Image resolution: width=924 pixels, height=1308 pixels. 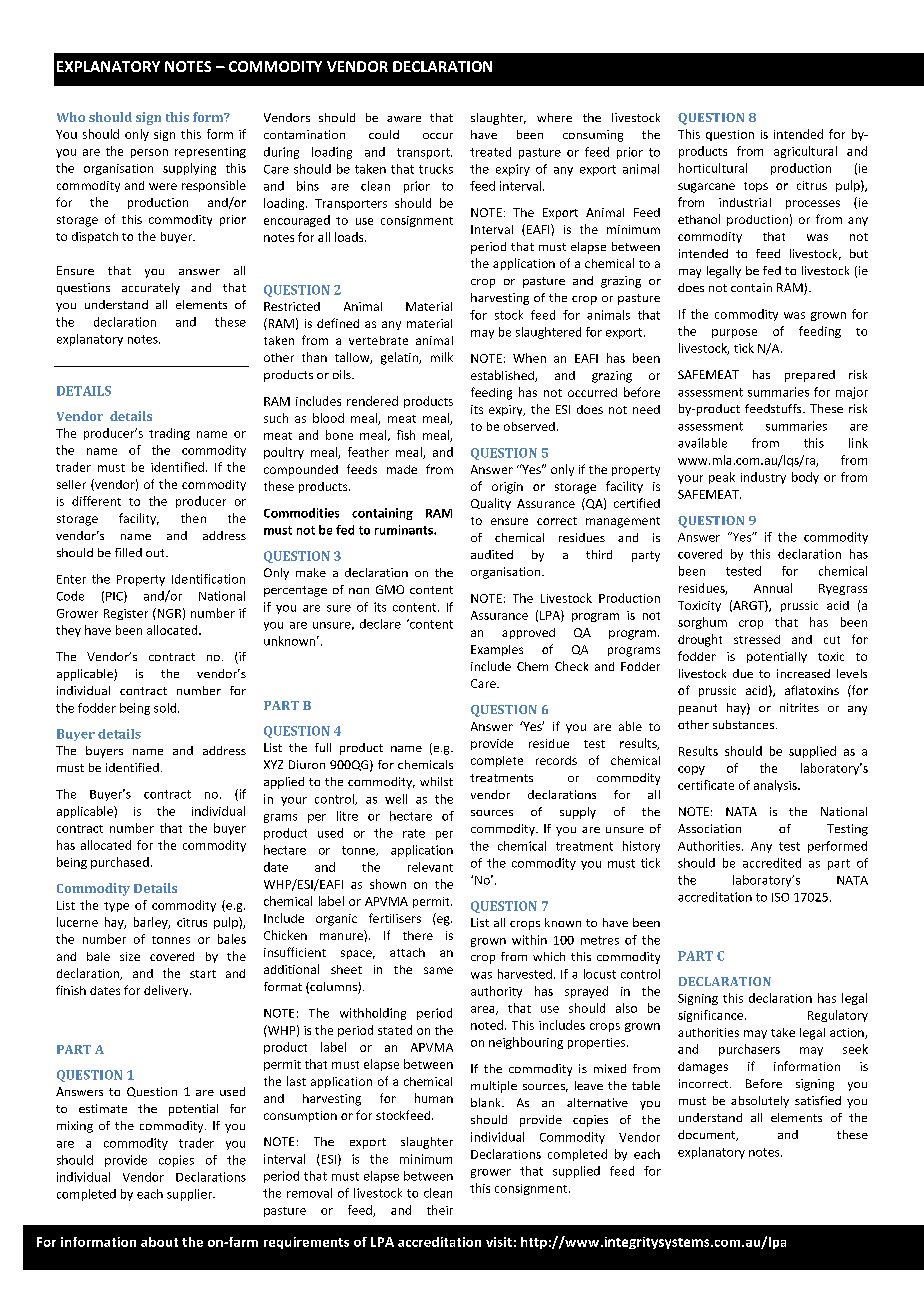 I want to click on treated, so click(x=490, y=152).
